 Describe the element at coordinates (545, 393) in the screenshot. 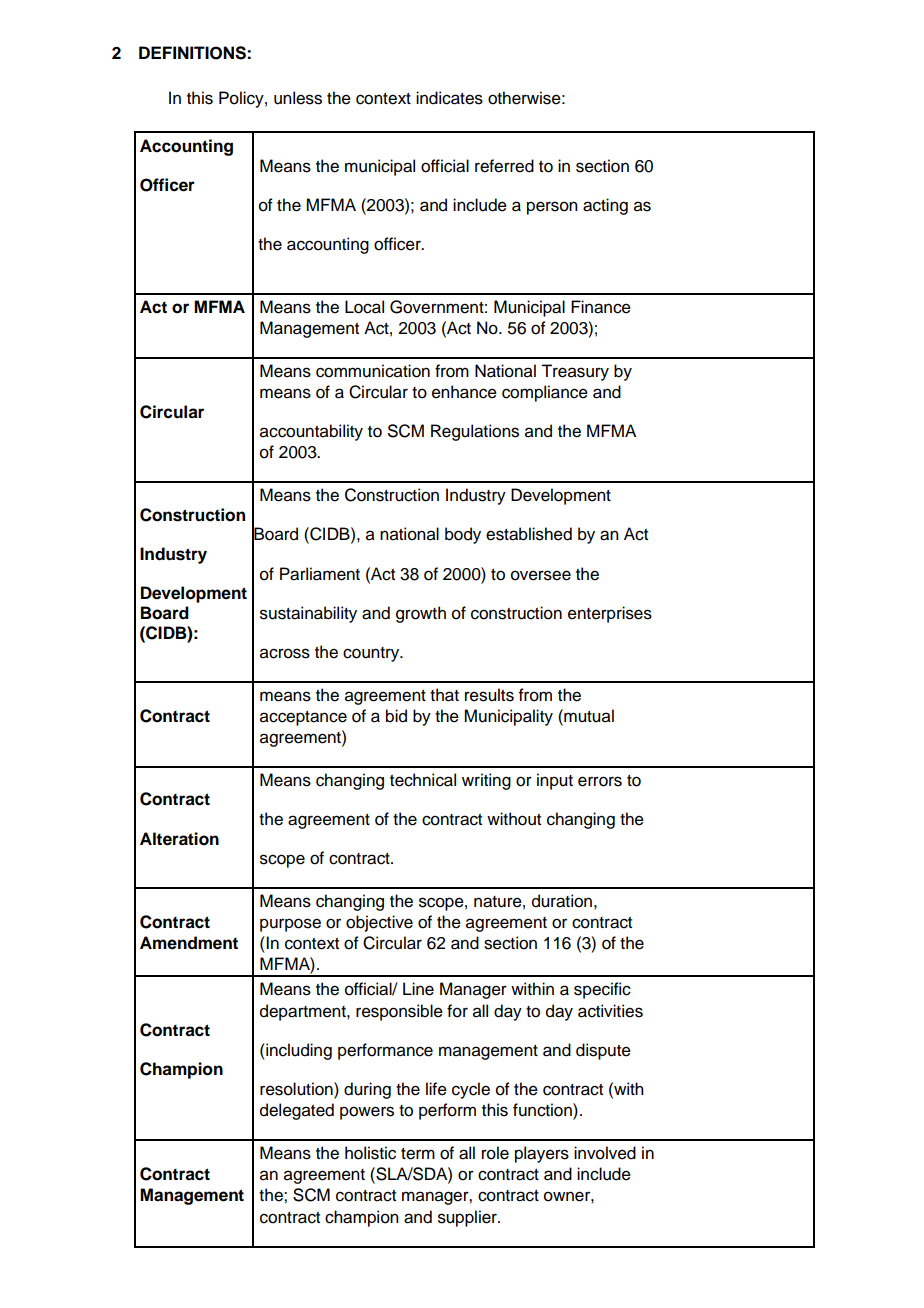

I see `compliance` at that location.
